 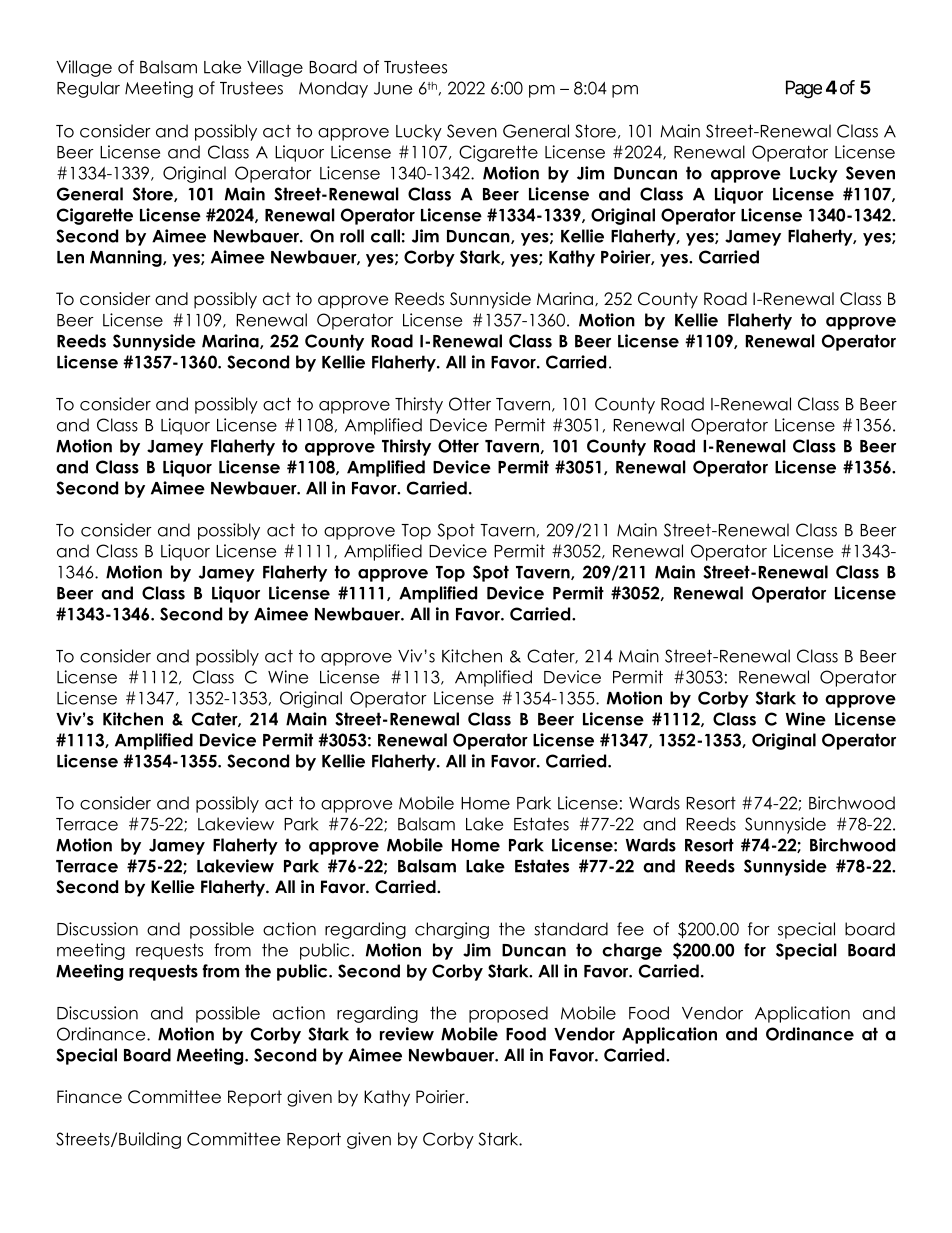 What do you see at coordinates (632, 951) in the screenshot?
I see `charge` at bounding box center [632, 951].
